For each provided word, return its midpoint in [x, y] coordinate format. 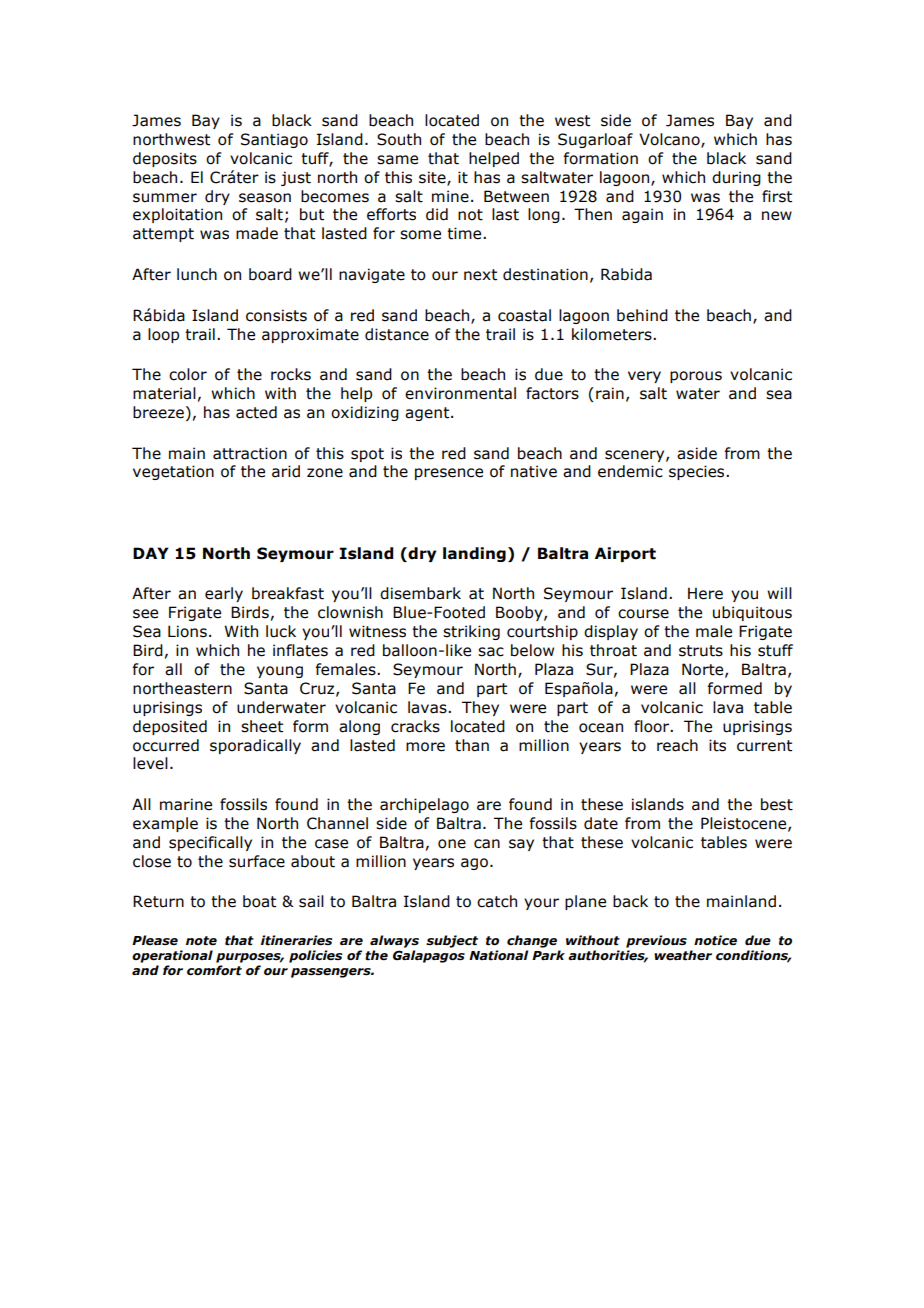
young [280, 672]
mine [450, 196]
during [736, 178]
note [201, 941]
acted [256, 412]
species [698, 472]
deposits [165, 159]
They [480, 708]
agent [428, 414]
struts [701, 651]
